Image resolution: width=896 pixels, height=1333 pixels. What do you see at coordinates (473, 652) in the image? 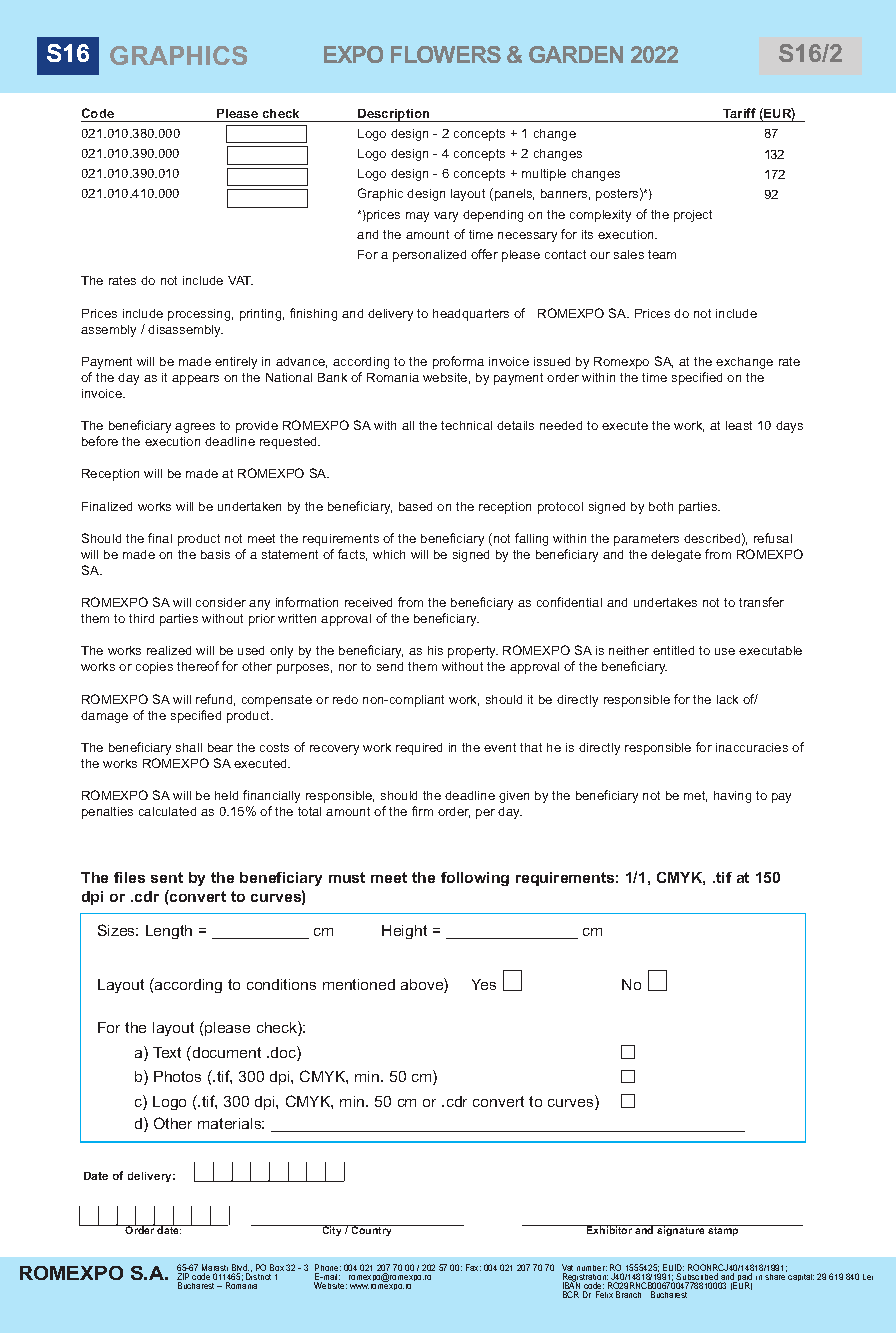
I see `property` at bounding box center [473, 652].
